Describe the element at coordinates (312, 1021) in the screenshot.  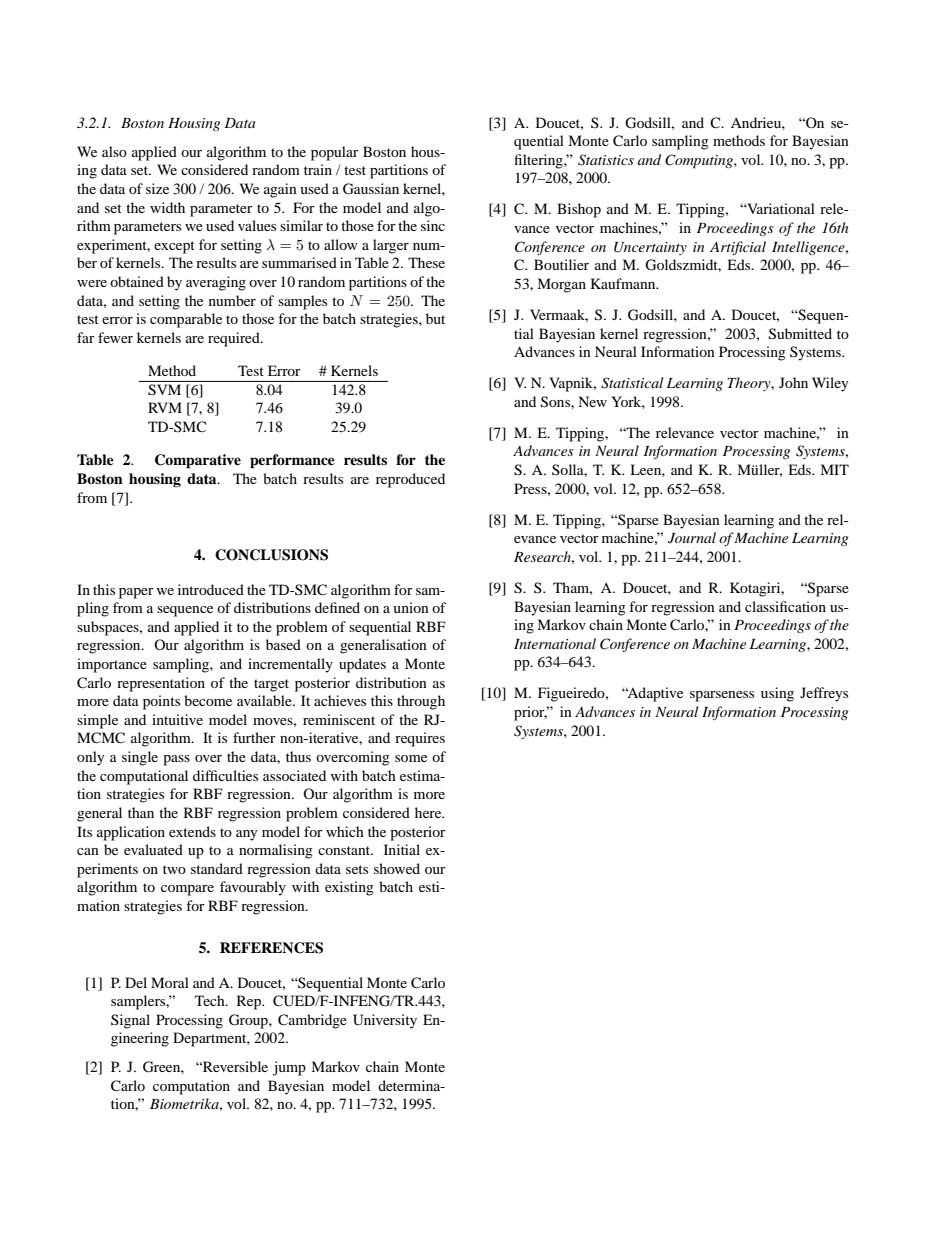
I see `Cambridge` at that location.
